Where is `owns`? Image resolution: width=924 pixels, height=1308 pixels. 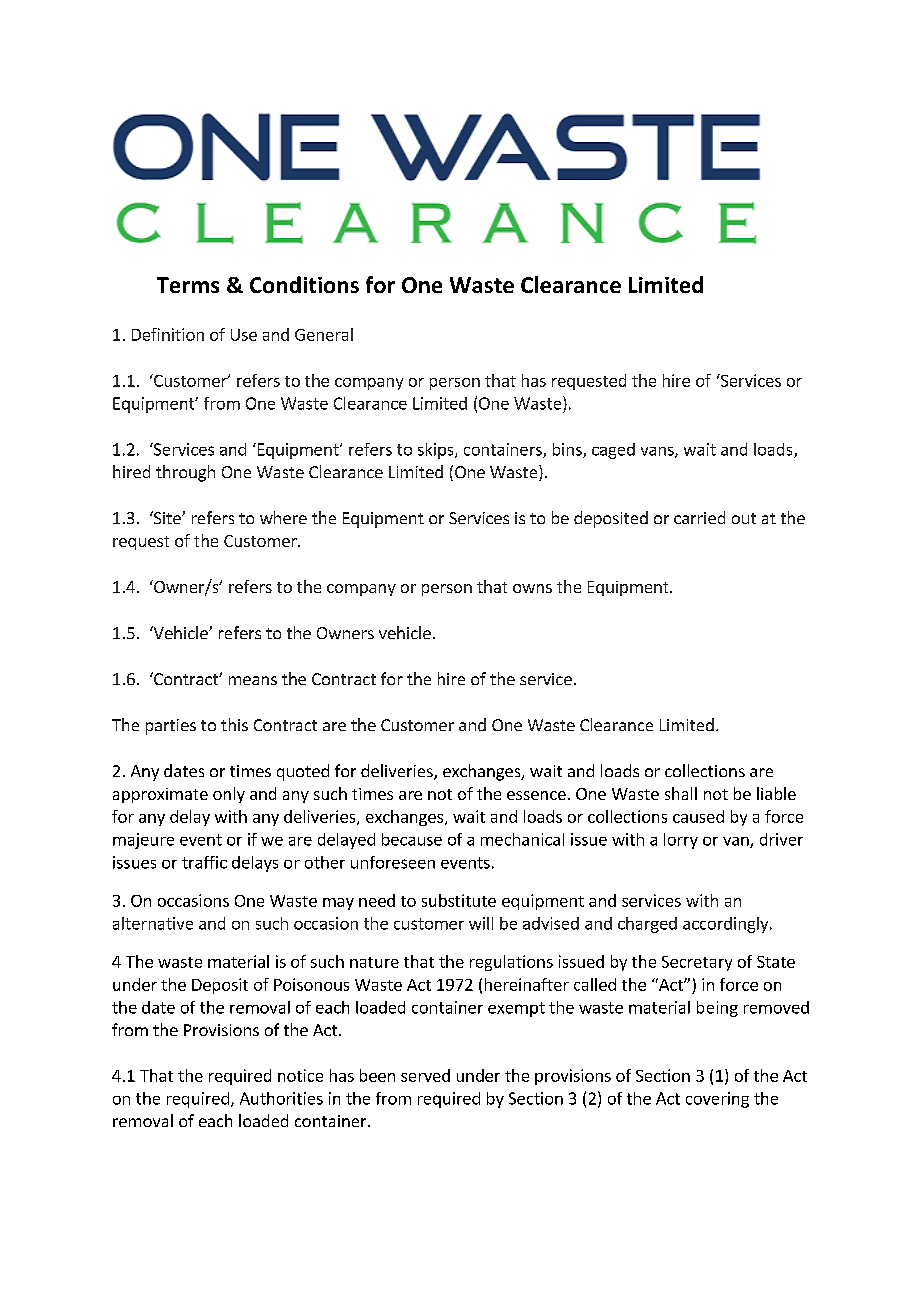
owns is located at coordinates (532, 588).
